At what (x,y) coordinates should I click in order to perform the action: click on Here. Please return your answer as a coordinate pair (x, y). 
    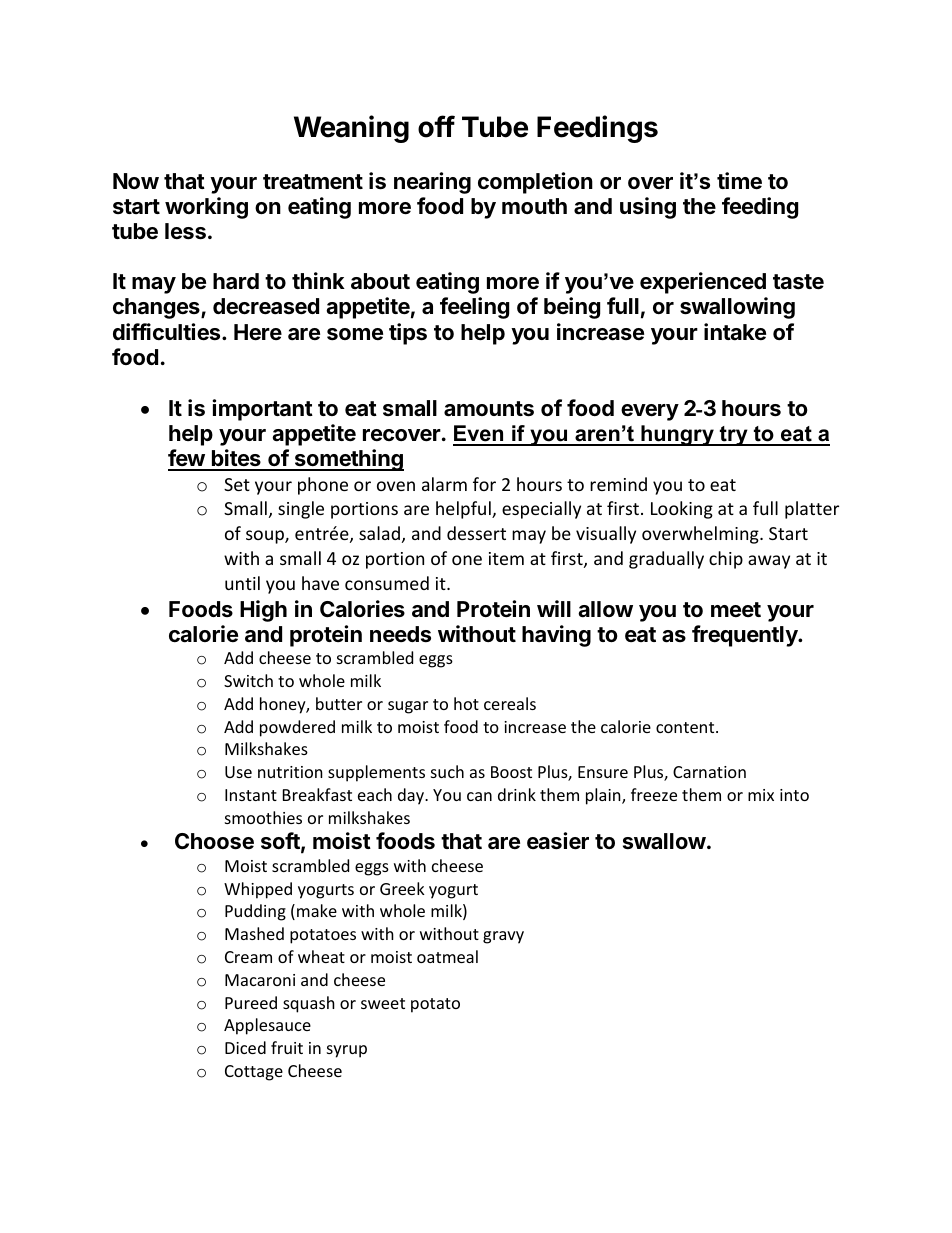
    Looking at the image, I should click on (258, 332).
